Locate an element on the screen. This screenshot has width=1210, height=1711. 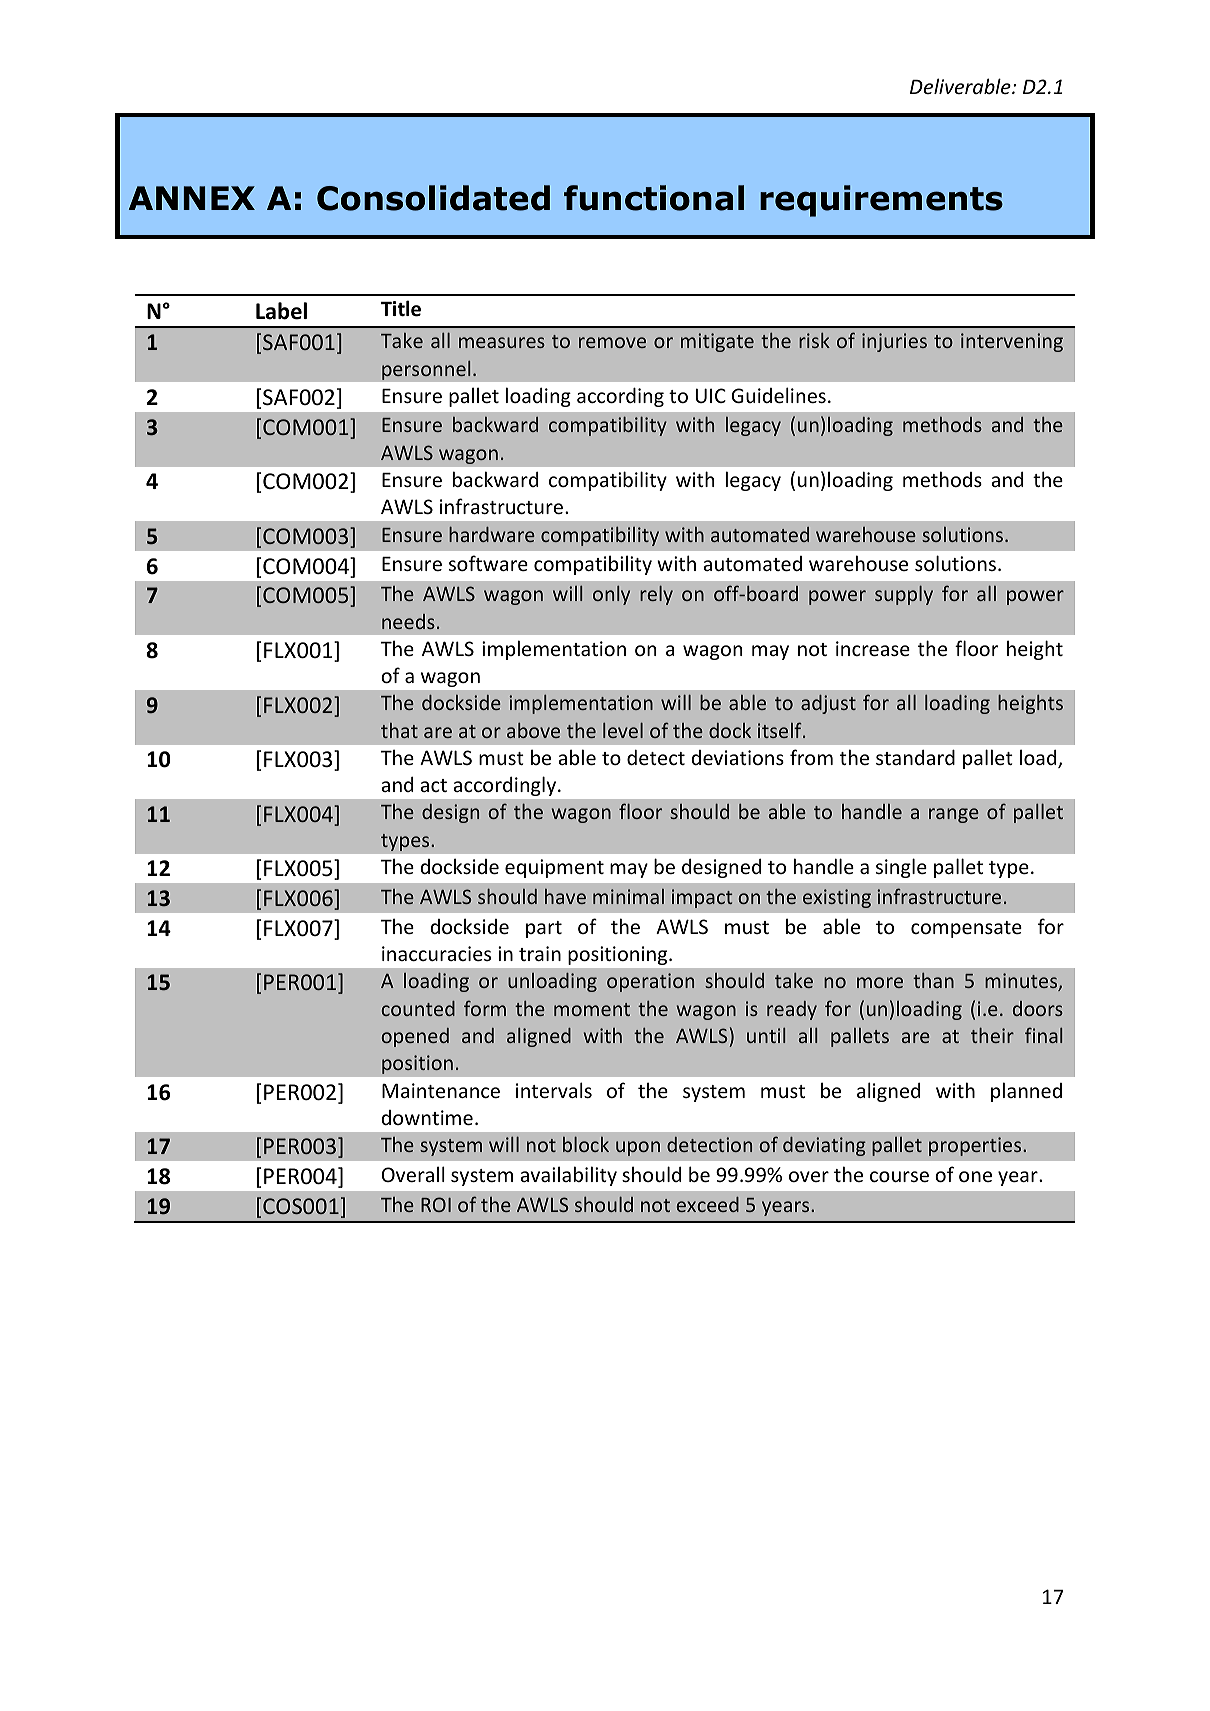
ROI is located at coordinates (436, 1204).
